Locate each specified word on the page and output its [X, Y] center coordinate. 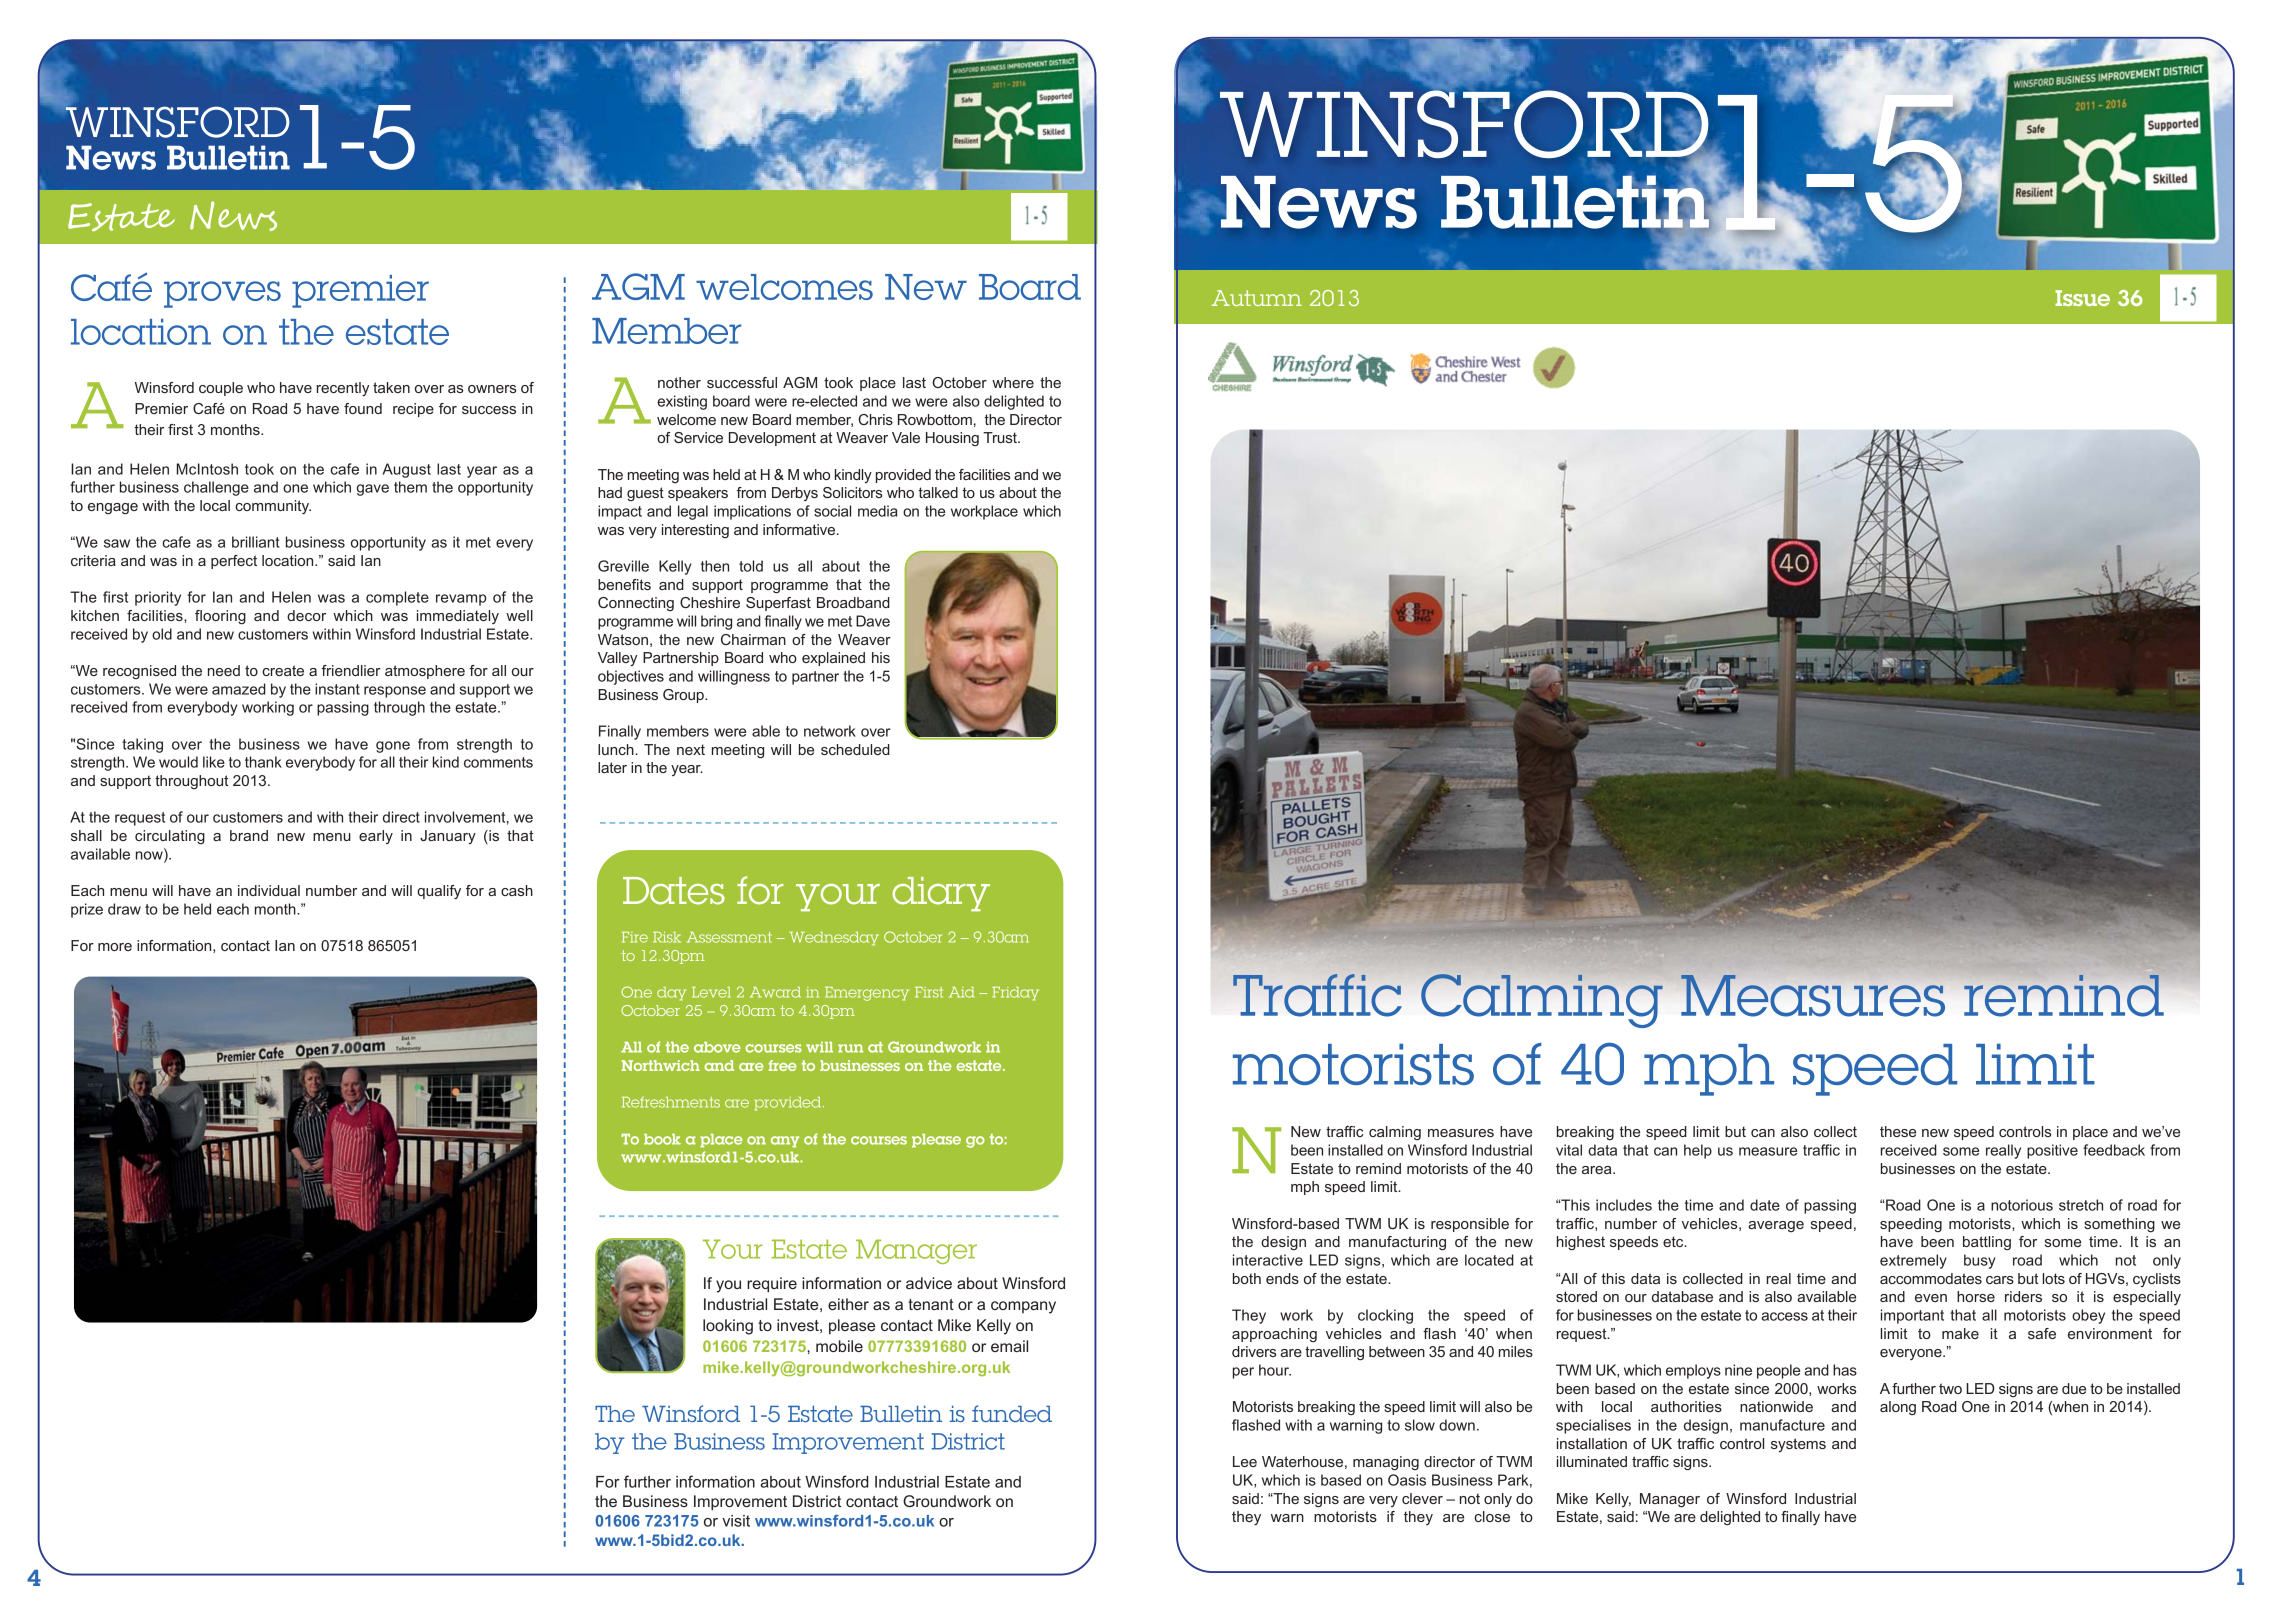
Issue [2082, 298]
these [1898, 1131]
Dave [873, 621]
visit [736, 1521]
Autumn [1257, 298]
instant [337, 689]
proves [222, 294]
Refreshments [671, 1102]
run [850, 1048]
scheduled [855, 749]
